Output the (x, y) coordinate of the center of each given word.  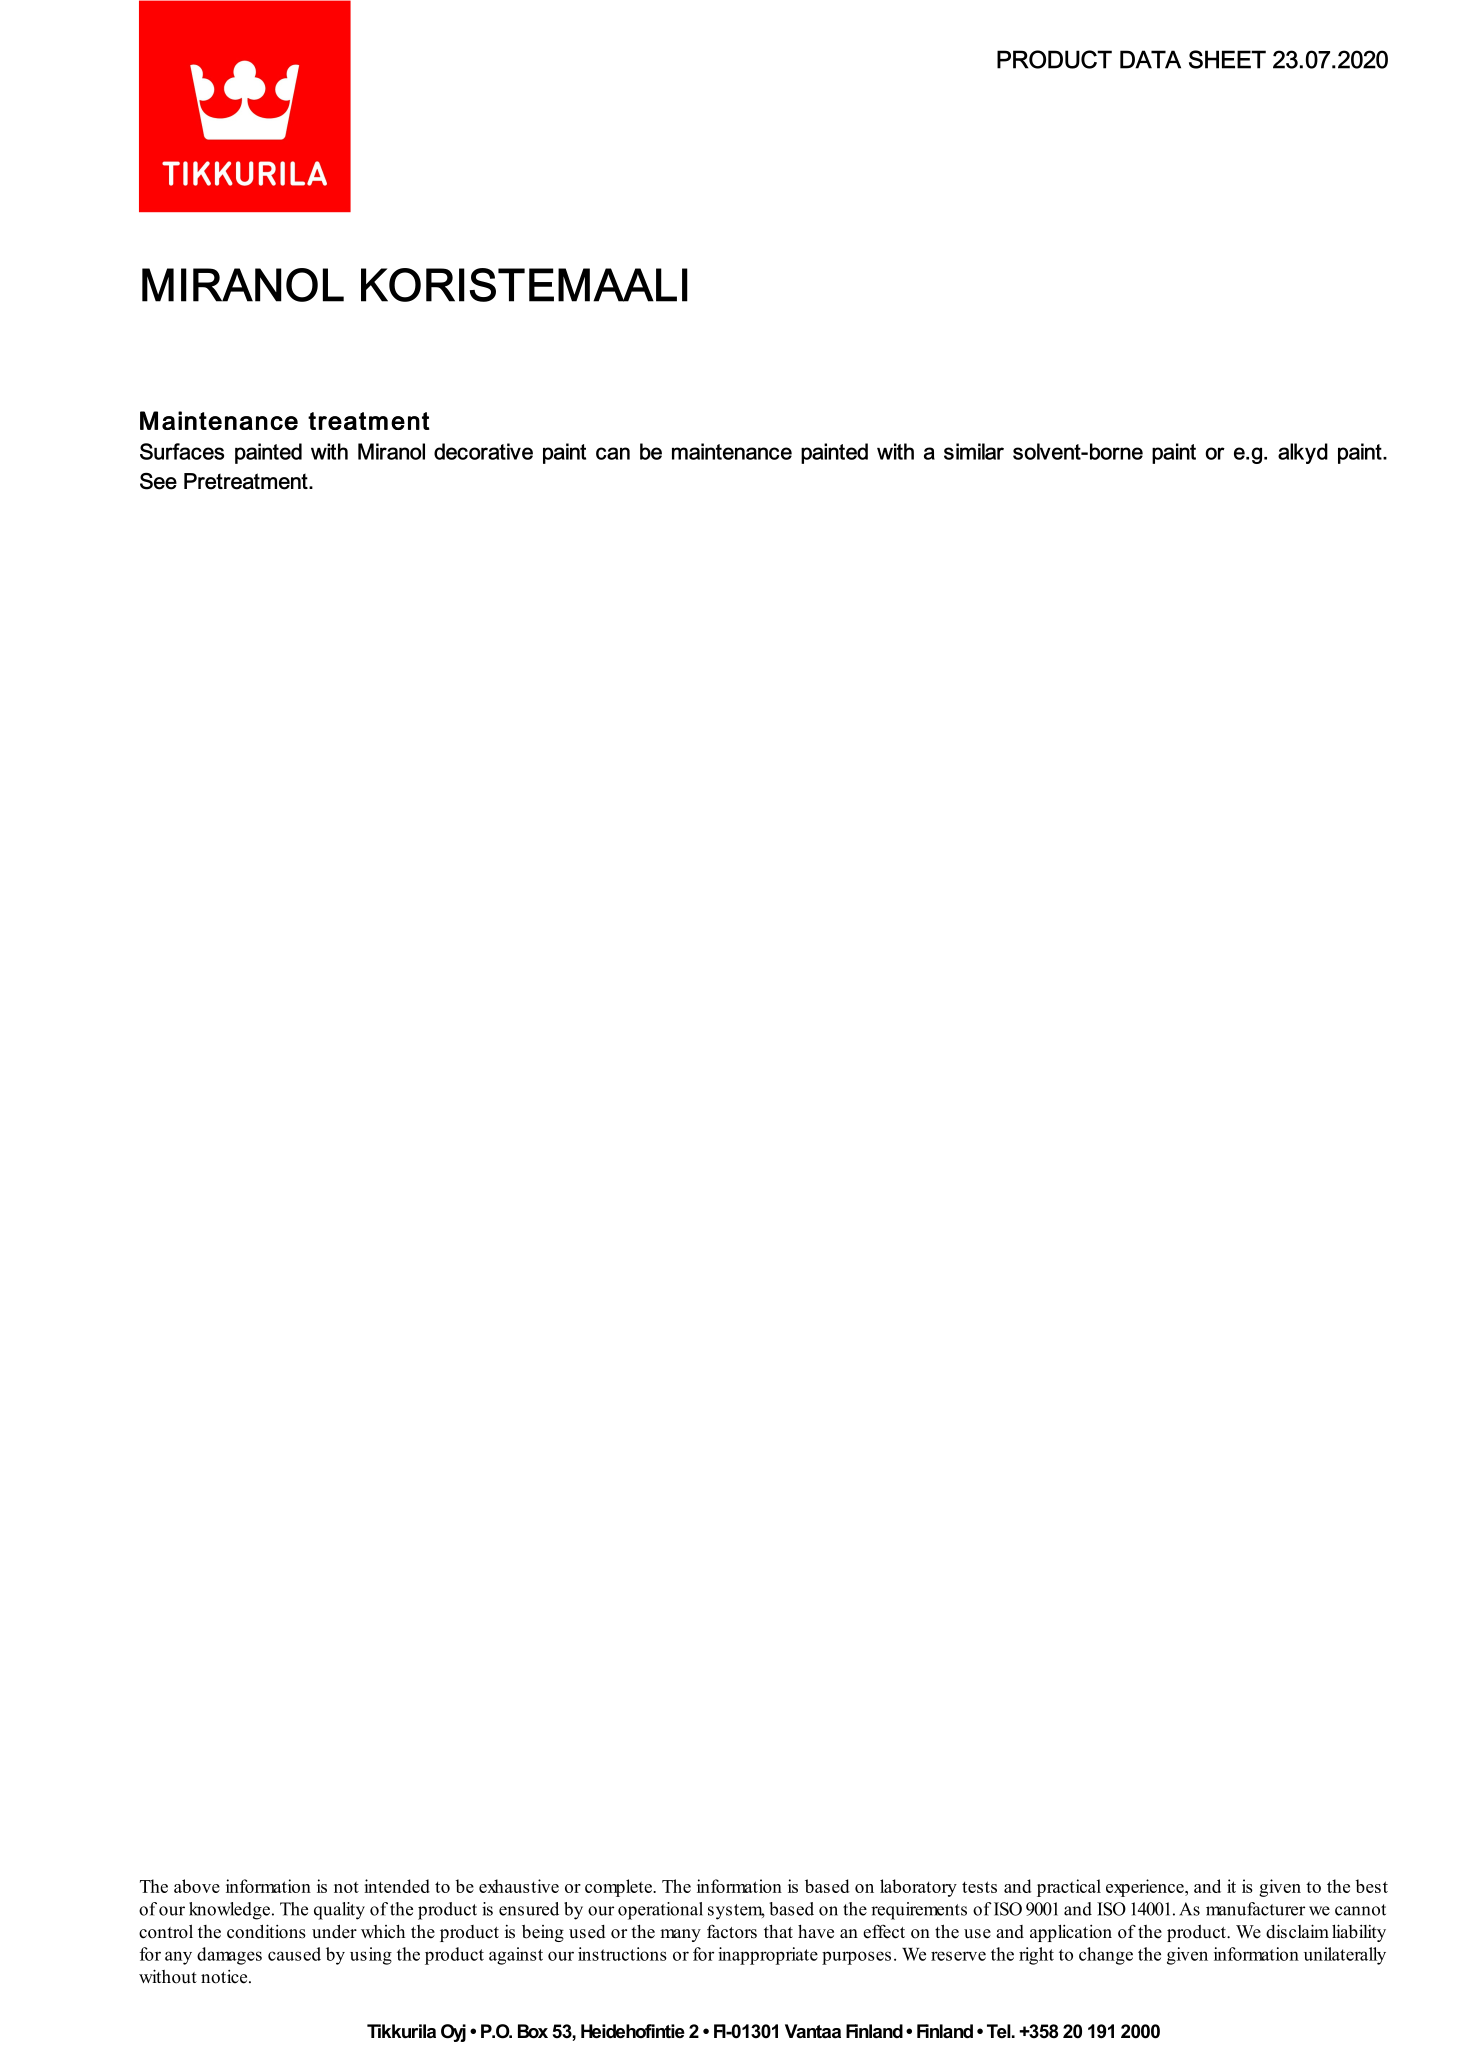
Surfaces (182, 451)
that (778, 1931)
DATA (1150, 59)
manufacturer (1255, 1909)
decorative (483, 451)
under (334, 1931)
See (158, 481)
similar (974, 451)
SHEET (1227, 59)
